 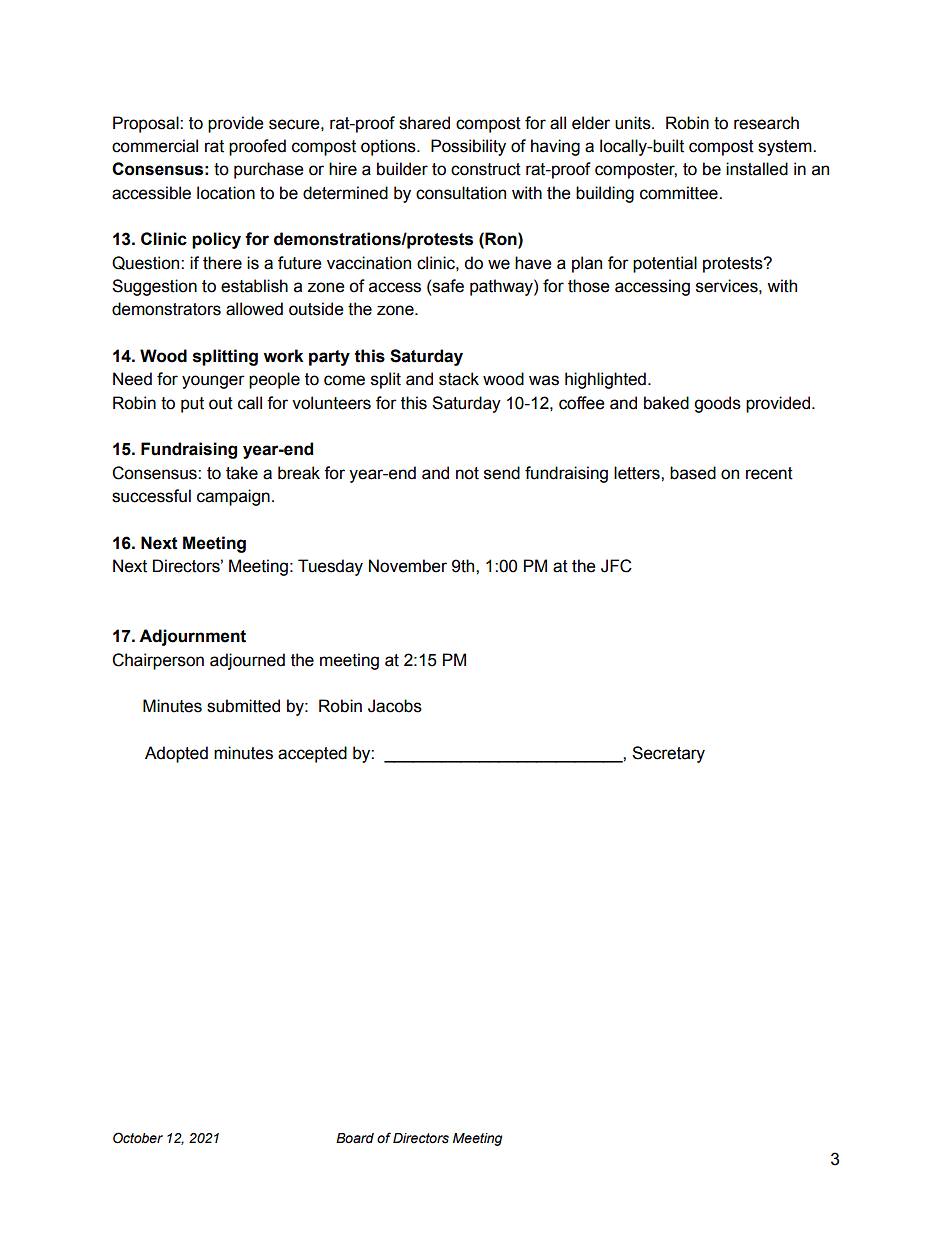 I want to click on Adopted, so click(x=176, y=754).
